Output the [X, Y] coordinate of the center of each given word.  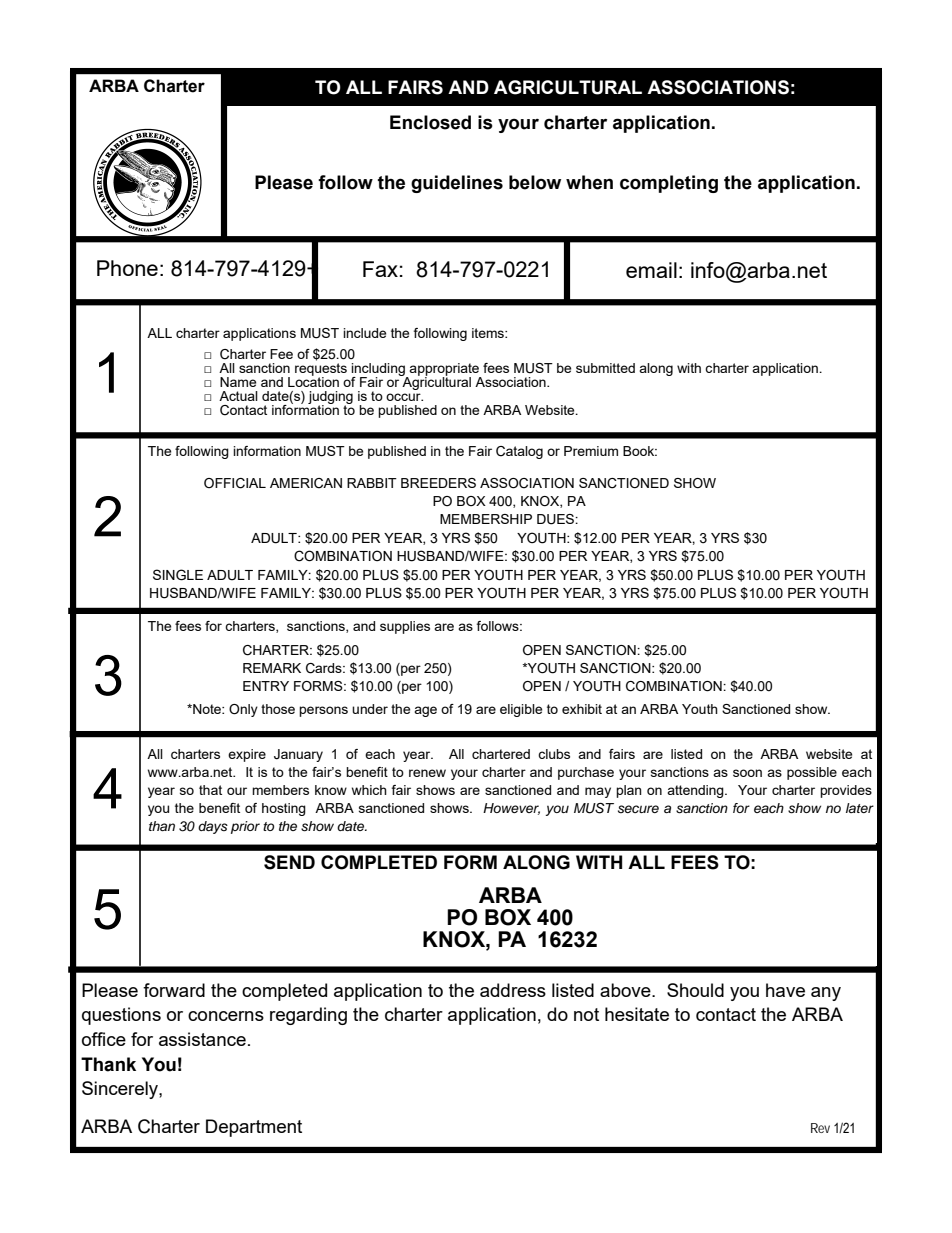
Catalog [519, 452]
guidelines [457, 184]
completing [669, 184]
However [511, 809]
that [210, 790]
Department [254, 1128]
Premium [591, 451]
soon [747, 773]
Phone [127, 268]
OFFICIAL [235, 483]
